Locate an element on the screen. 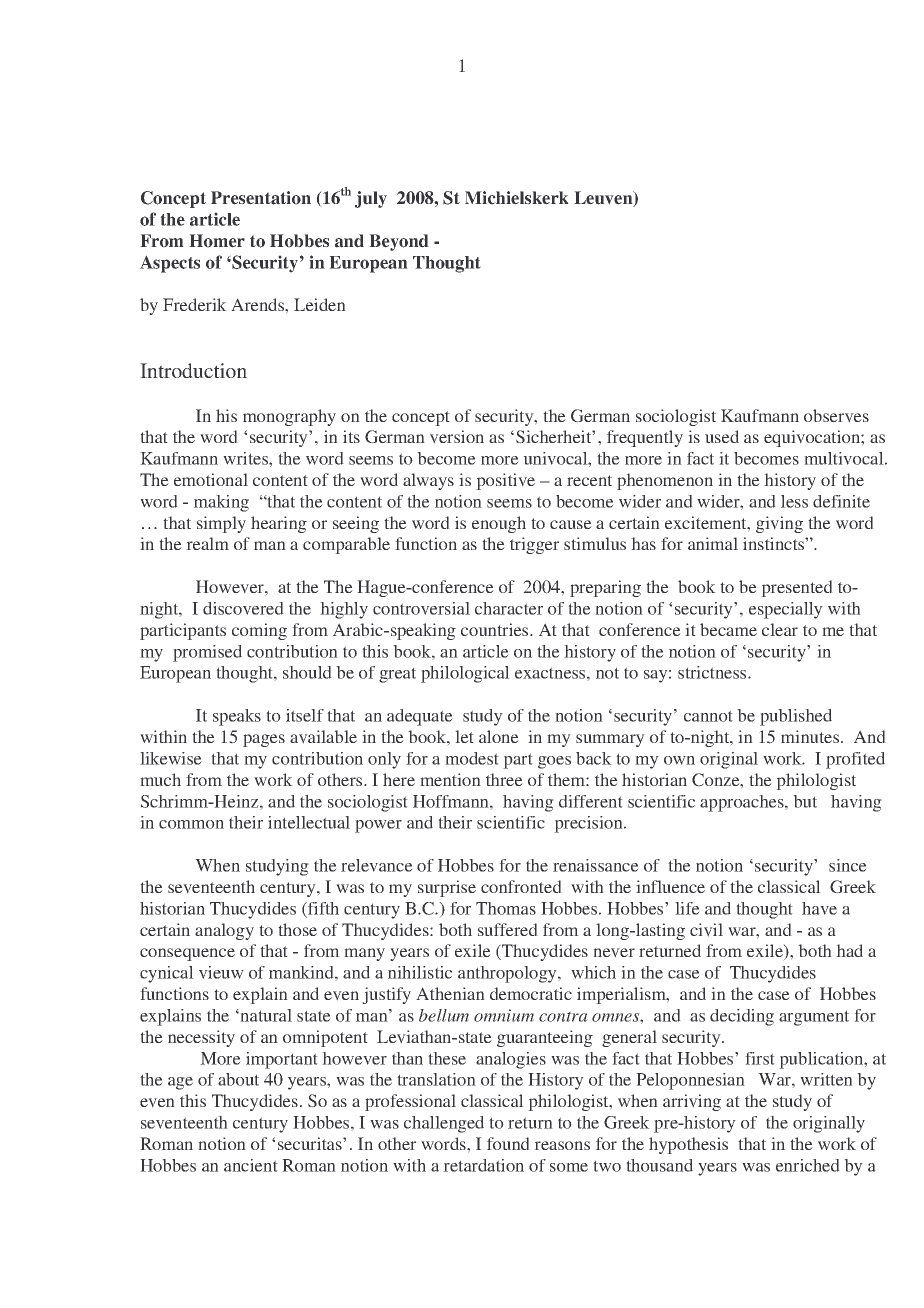  found is located at coordinates (508, 1143).
